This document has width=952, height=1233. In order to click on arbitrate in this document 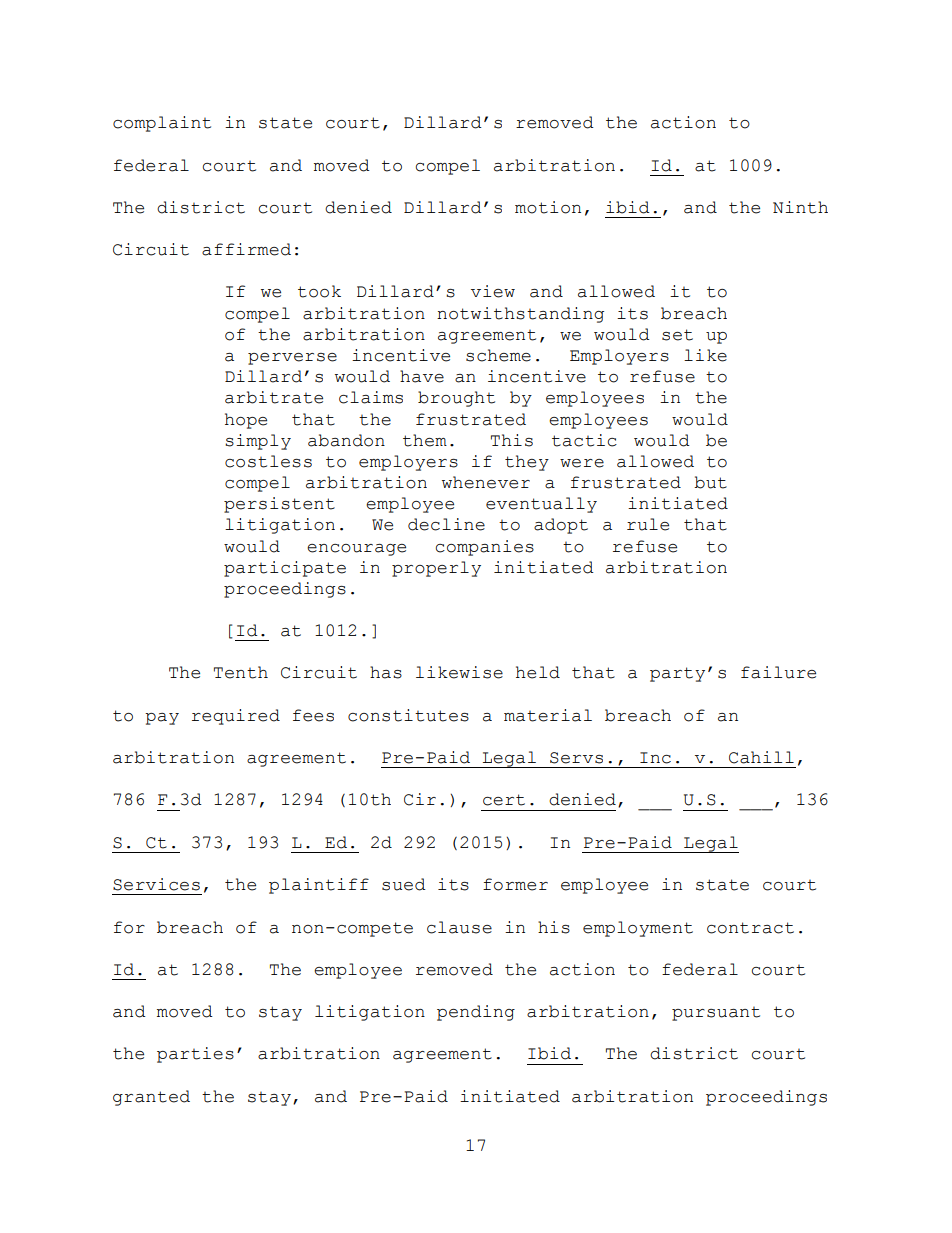, I will do `click(274, 397)`.
